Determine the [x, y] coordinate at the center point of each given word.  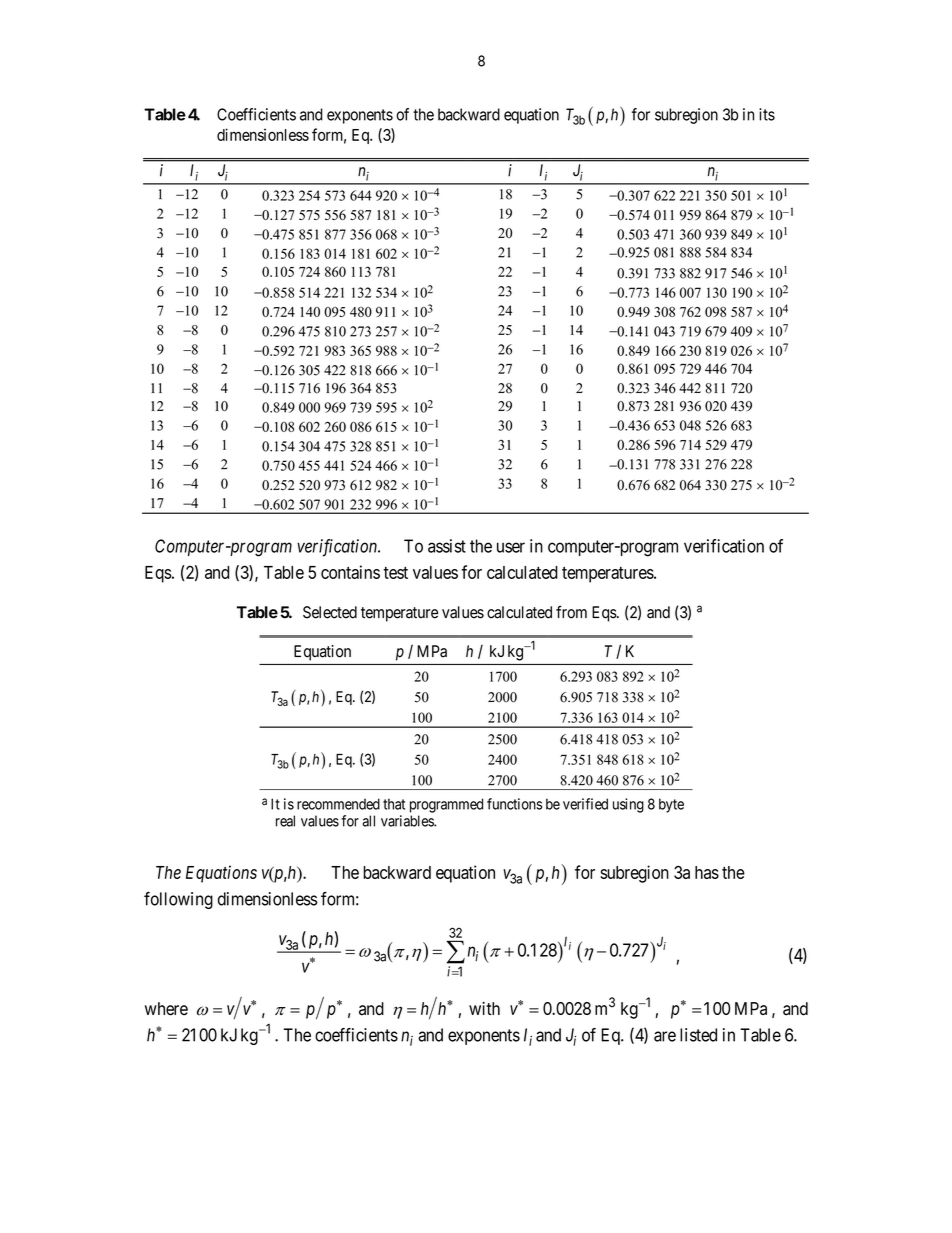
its [767, 114]
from [571, 612]
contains [350, 572]
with [484, 1008]
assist [447, 546]
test [395, 573]
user [511, 547]
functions [514, 804]
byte [671, 805]
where [166, 1009]
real [285, 821]
